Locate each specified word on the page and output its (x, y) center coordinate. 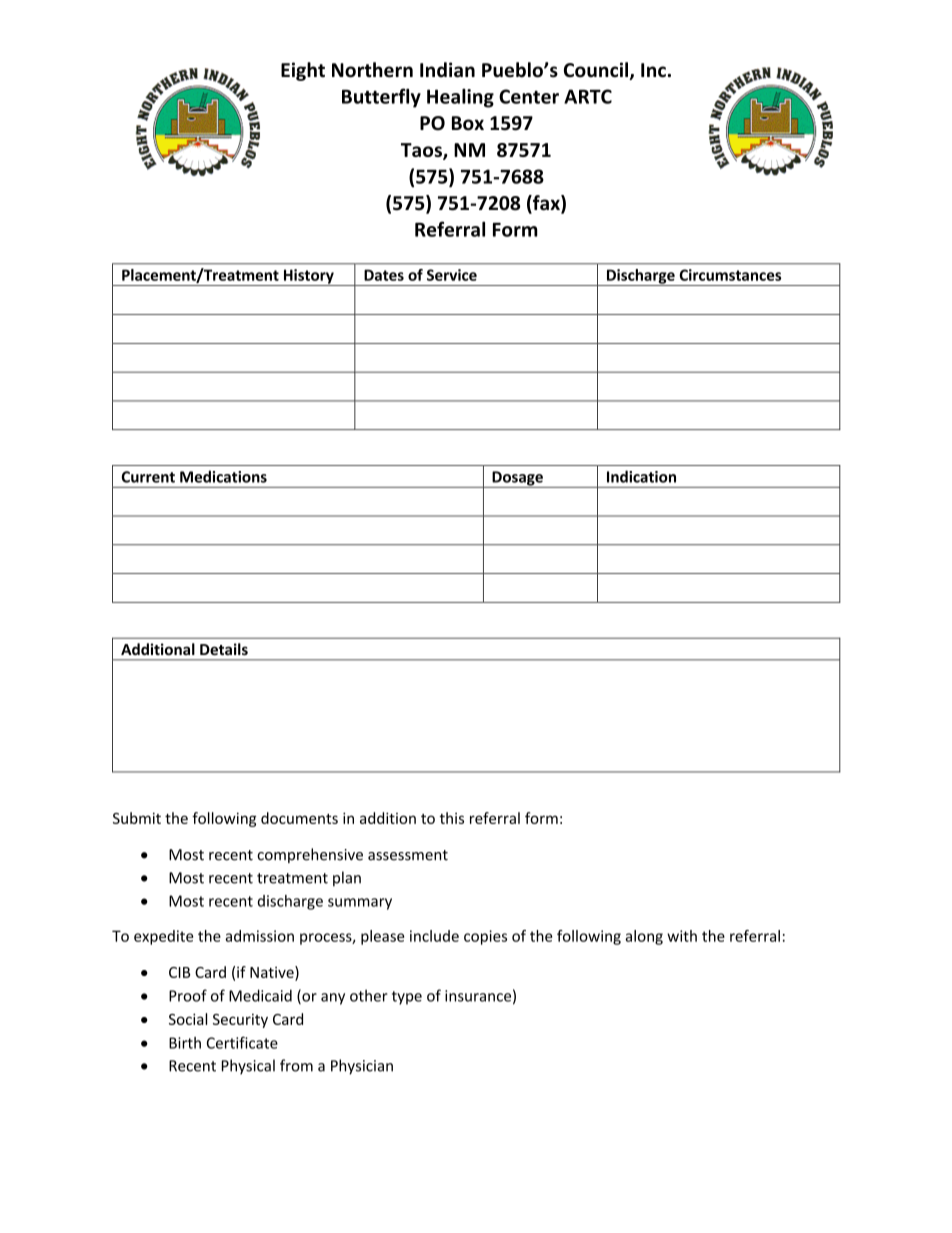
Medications (223, 476)
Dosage (517, 479)
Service (452, 275)
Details (224, 649)
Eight (303, 71)
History (308, 277)
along (644, 937)
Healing (460, 98)
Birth (185, 1043)
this (451, 818)
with (682, 936)
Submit (137, 818)
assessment (408, 855)
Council (597, 71)
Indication (641, 476)
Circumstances (730, 275)
